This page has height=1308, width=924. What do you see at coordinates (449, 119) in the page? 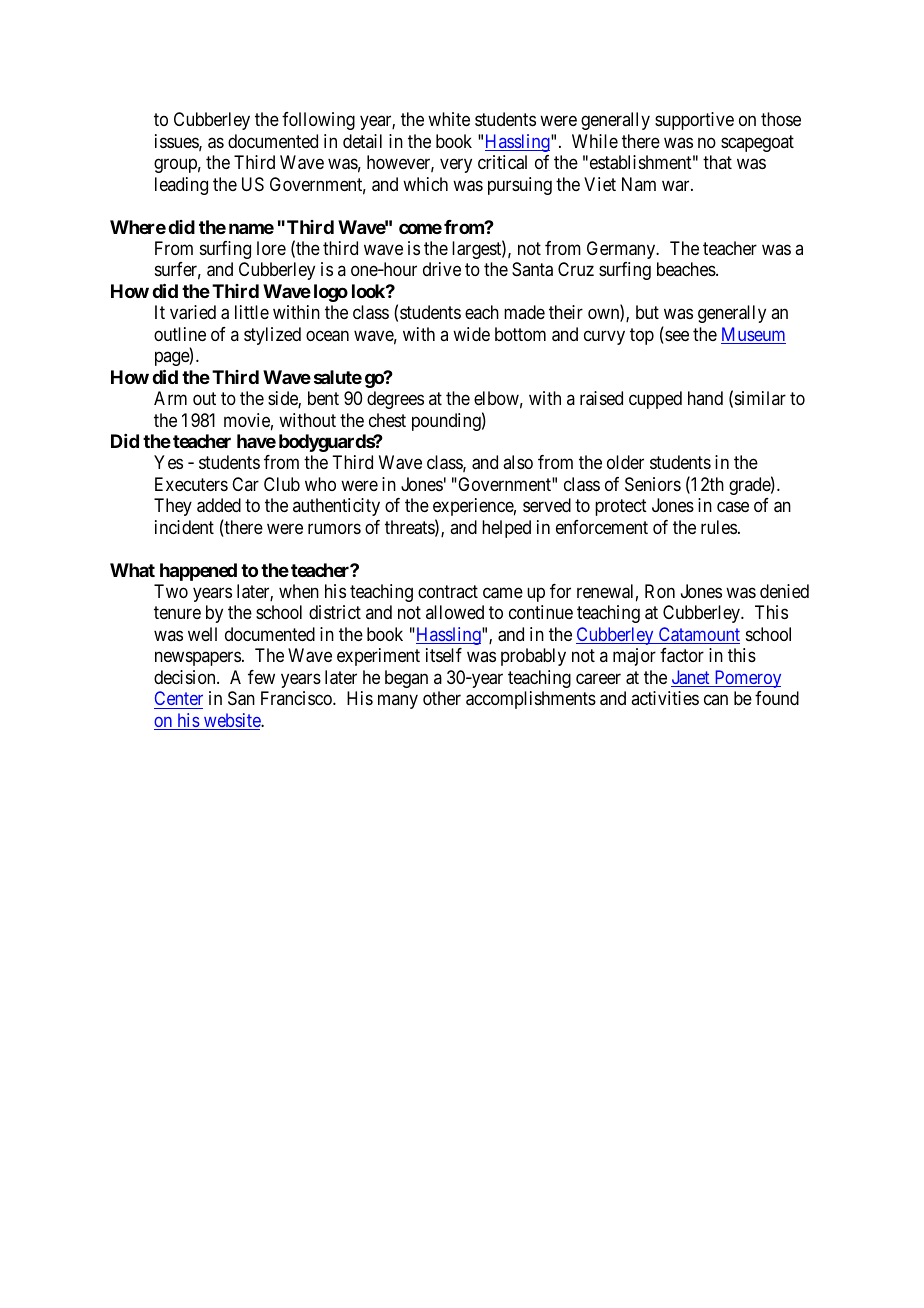
I see `white` at bounding box center [449, 119].
